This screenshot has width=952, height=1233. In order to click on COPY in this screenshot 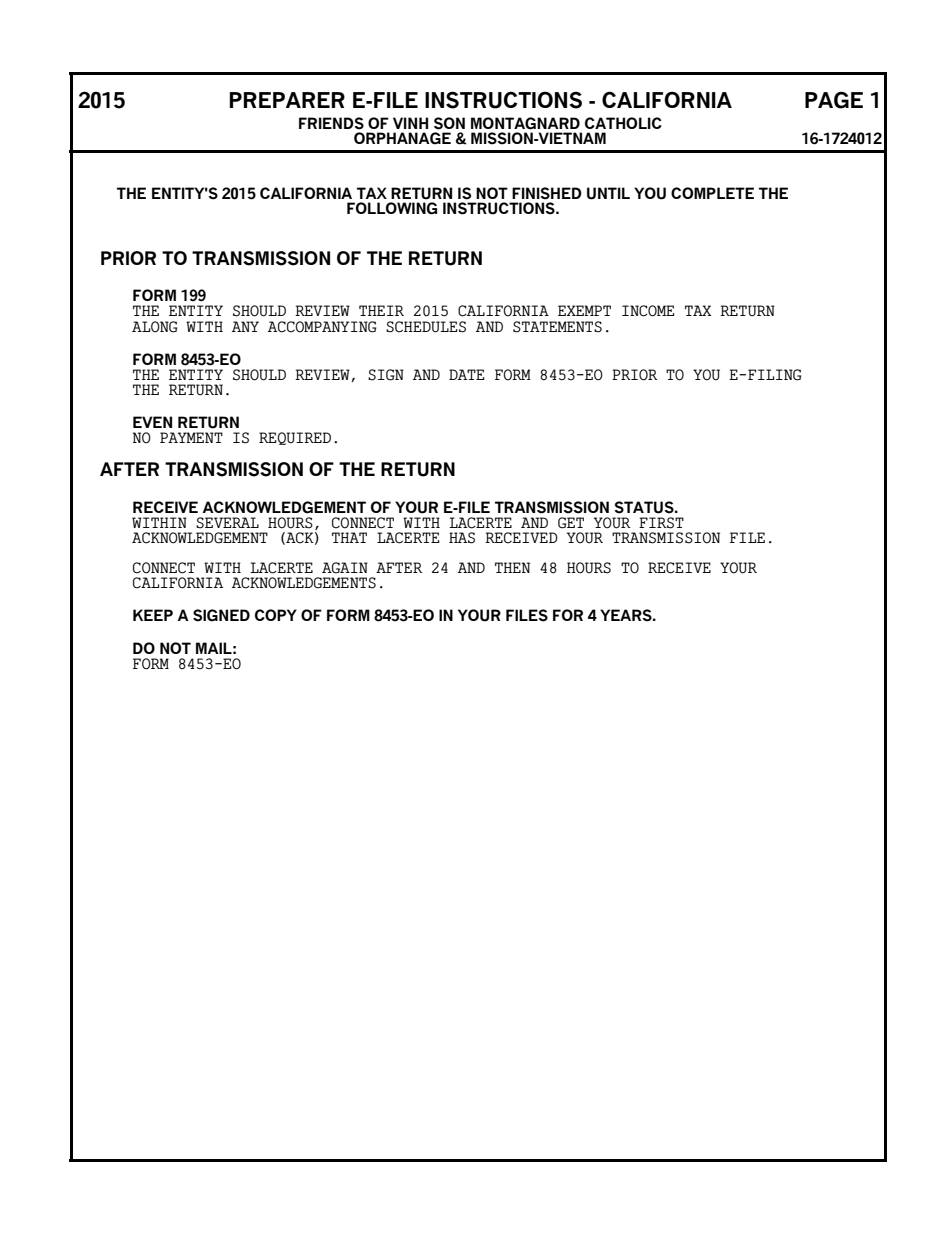, I will do `click(276, 615)`.
